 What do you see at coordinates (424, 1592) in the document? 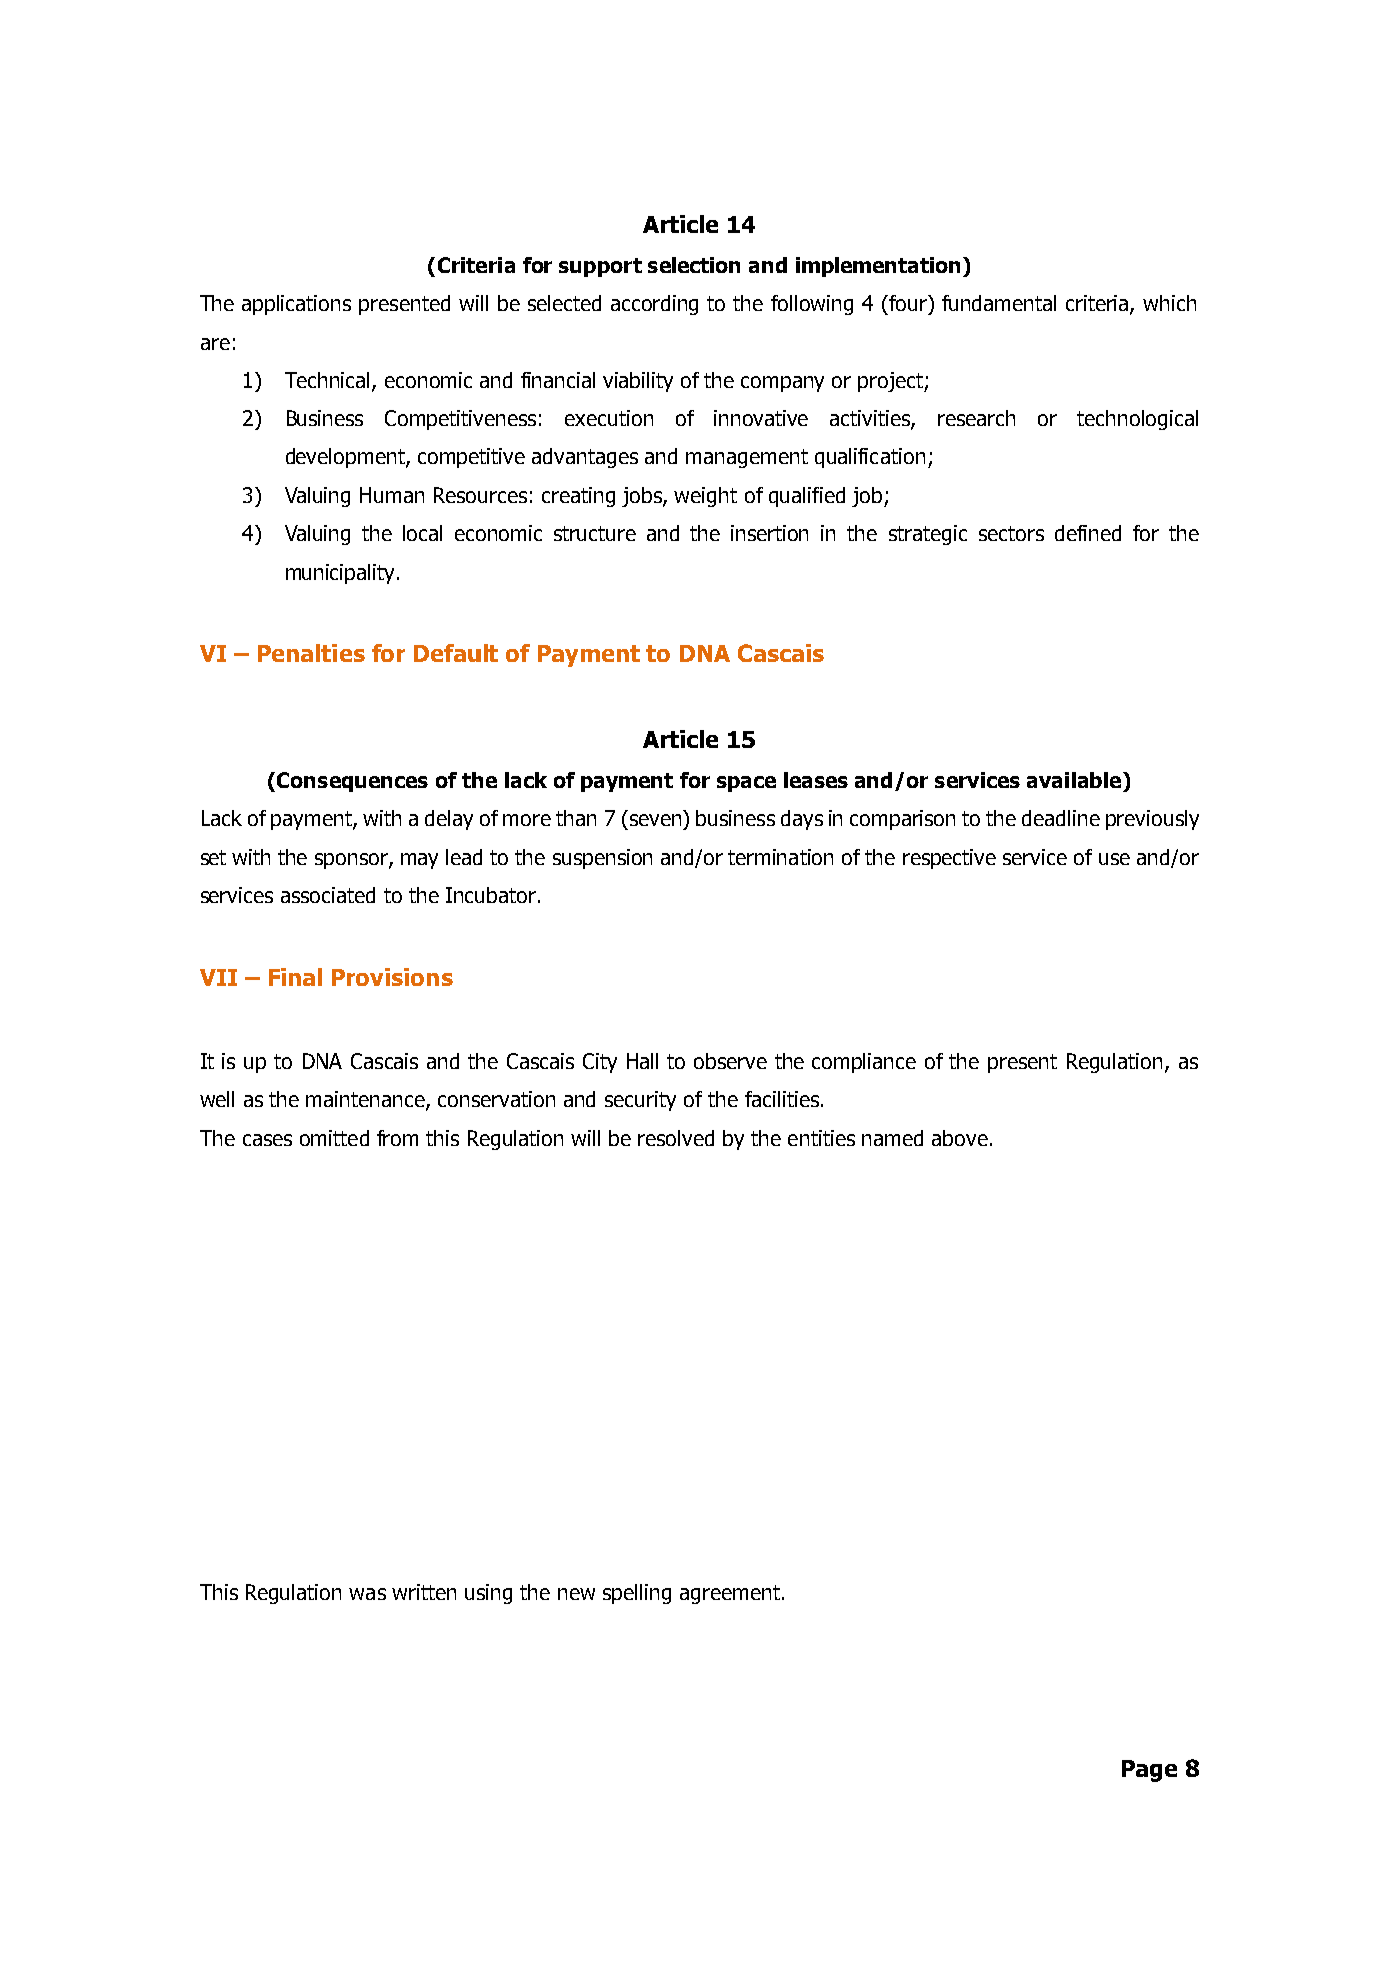
I see `written` at bounding box center [424, 1592].
